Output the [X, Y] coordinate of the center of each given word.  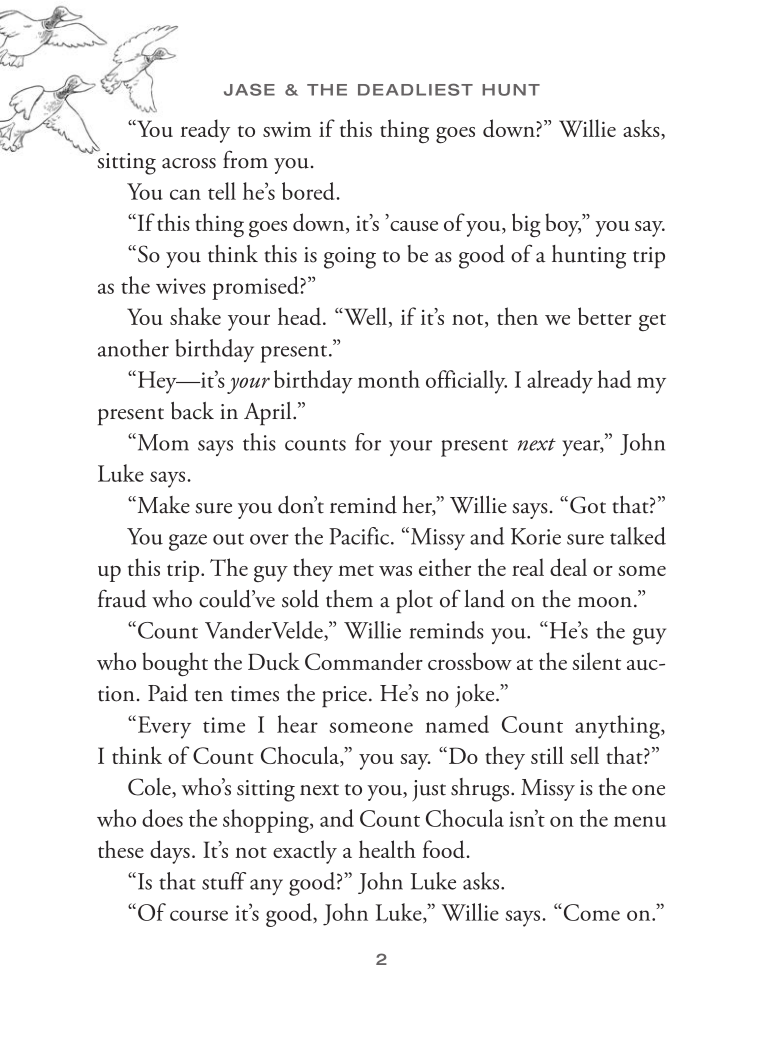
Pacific [360, 536]
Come [590, 912]
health [387, 849]
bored [309, 191]
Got [588, 505]
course [199, 915]
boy [563, 225]
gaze [188, 542]
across [189, 163]
